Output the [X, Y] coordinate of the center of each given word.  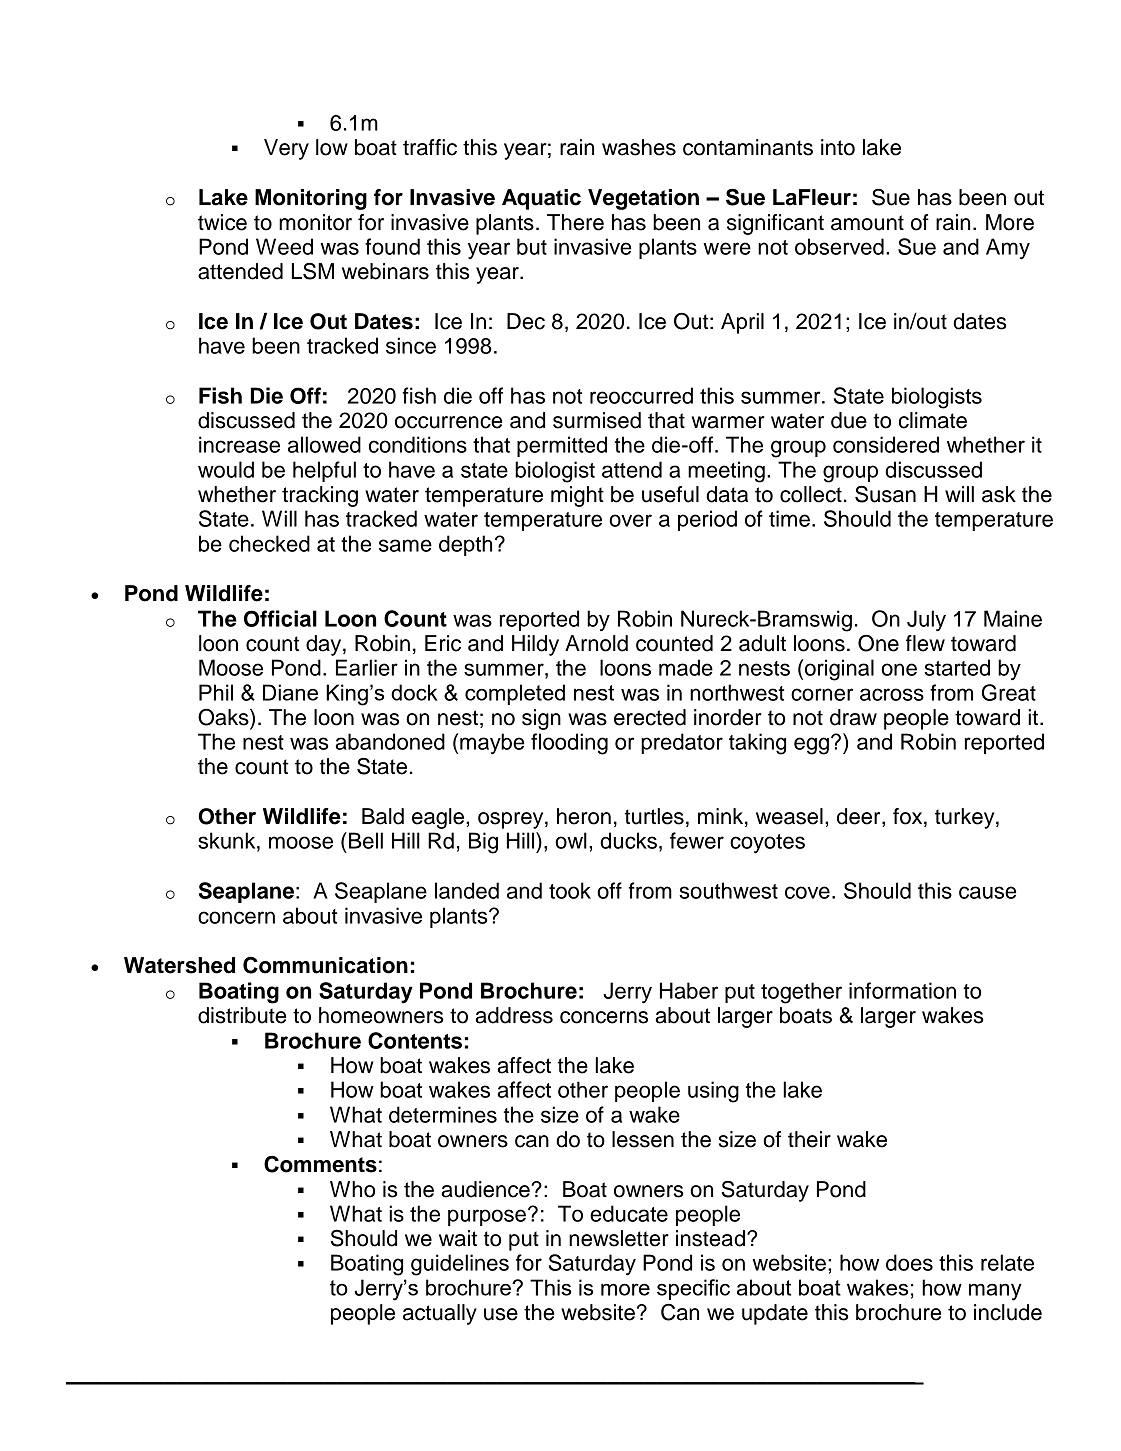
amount [867, 223]
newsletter [619, 1238]
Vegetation [643, 199]
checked [269, 543]
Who [352, 1189]
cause [987, 892]
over [630, 520]
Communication [325, 965]
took [570, 890]
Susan [885, 494]
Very [286, 149]
